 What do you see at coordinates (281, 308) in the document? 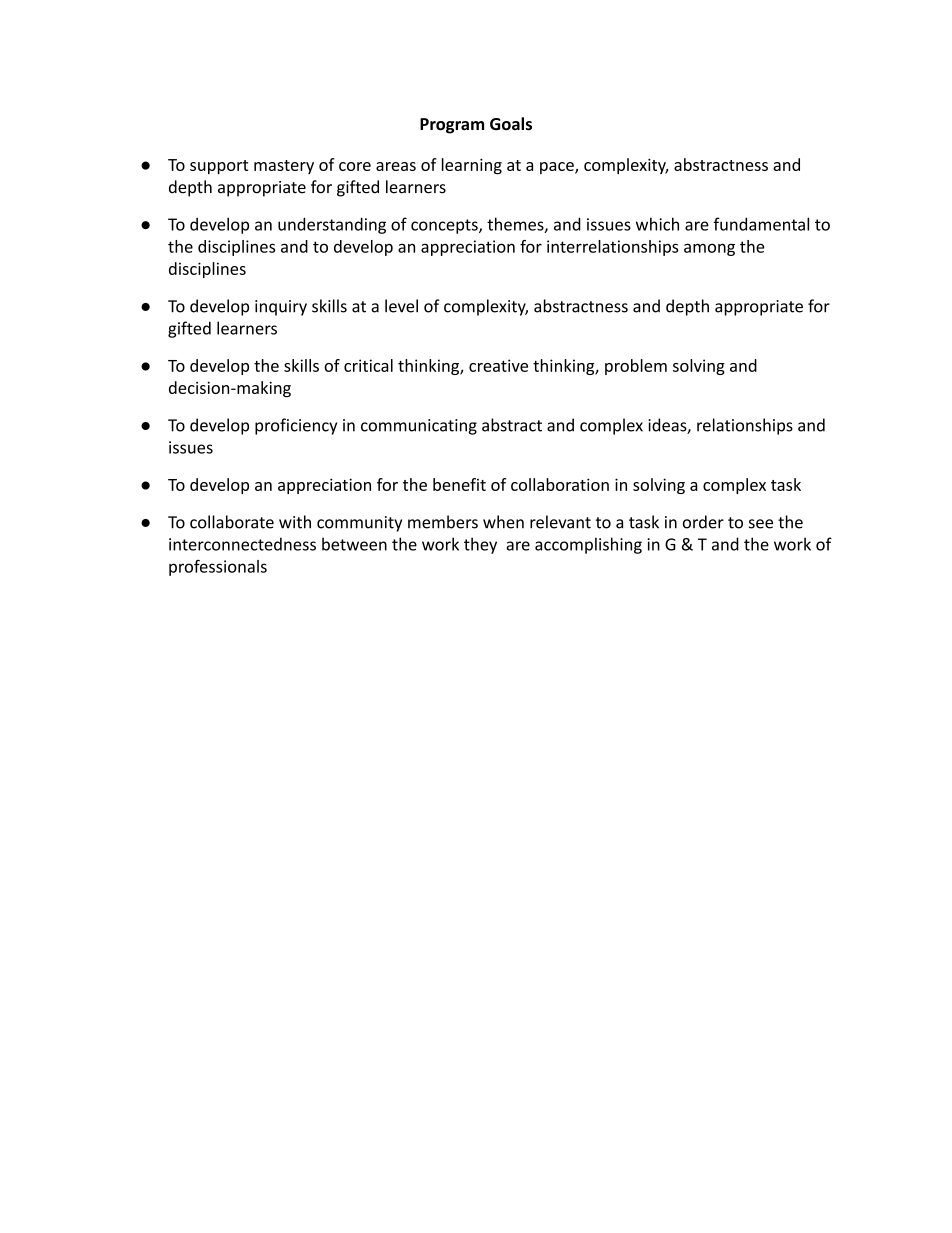
I see `inquiry` at bounding box center [281, 308].
